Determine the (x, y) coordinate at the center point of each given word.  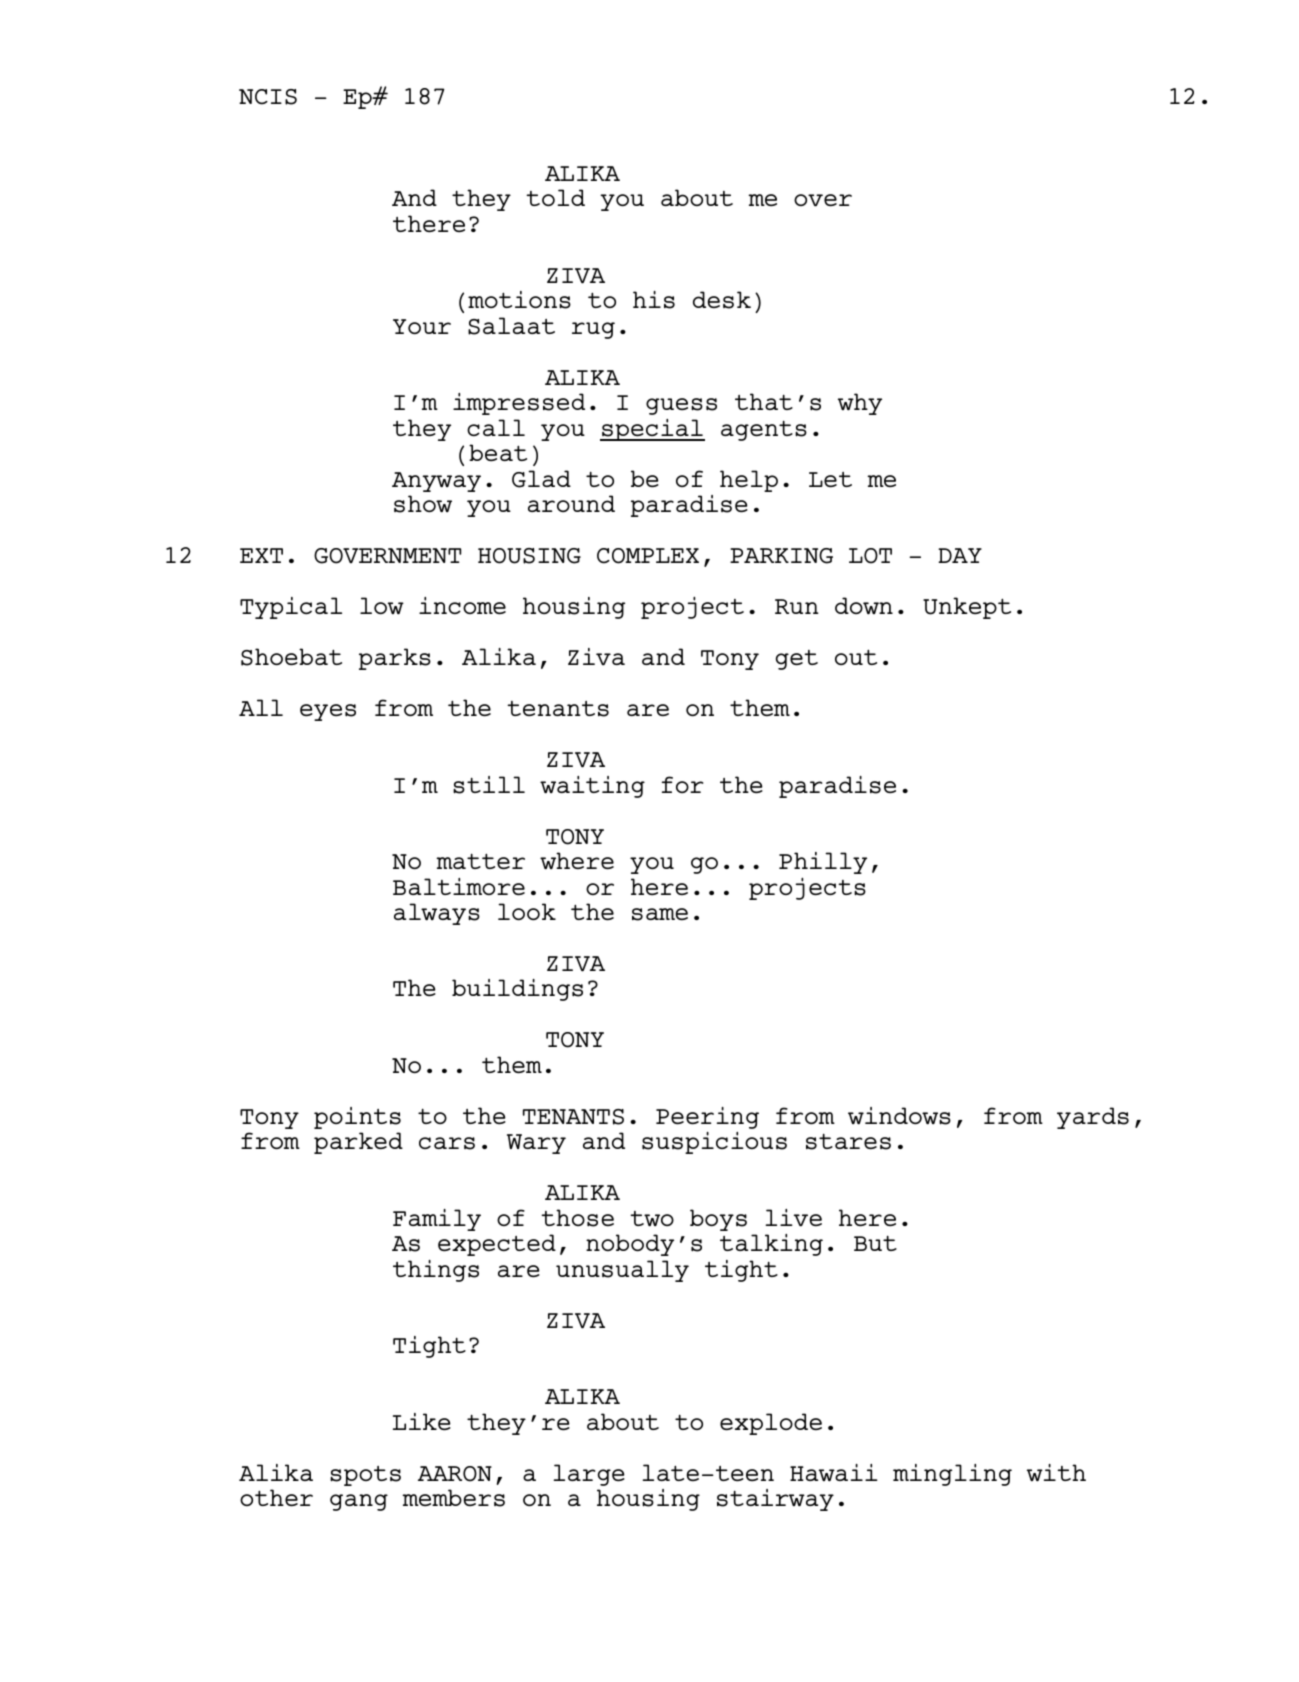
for (682, 784)
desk (722, 300)
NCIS (268, 97)
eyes (328, 712)
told (555, 197)
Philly (823, 863)
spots (365, 1476)
